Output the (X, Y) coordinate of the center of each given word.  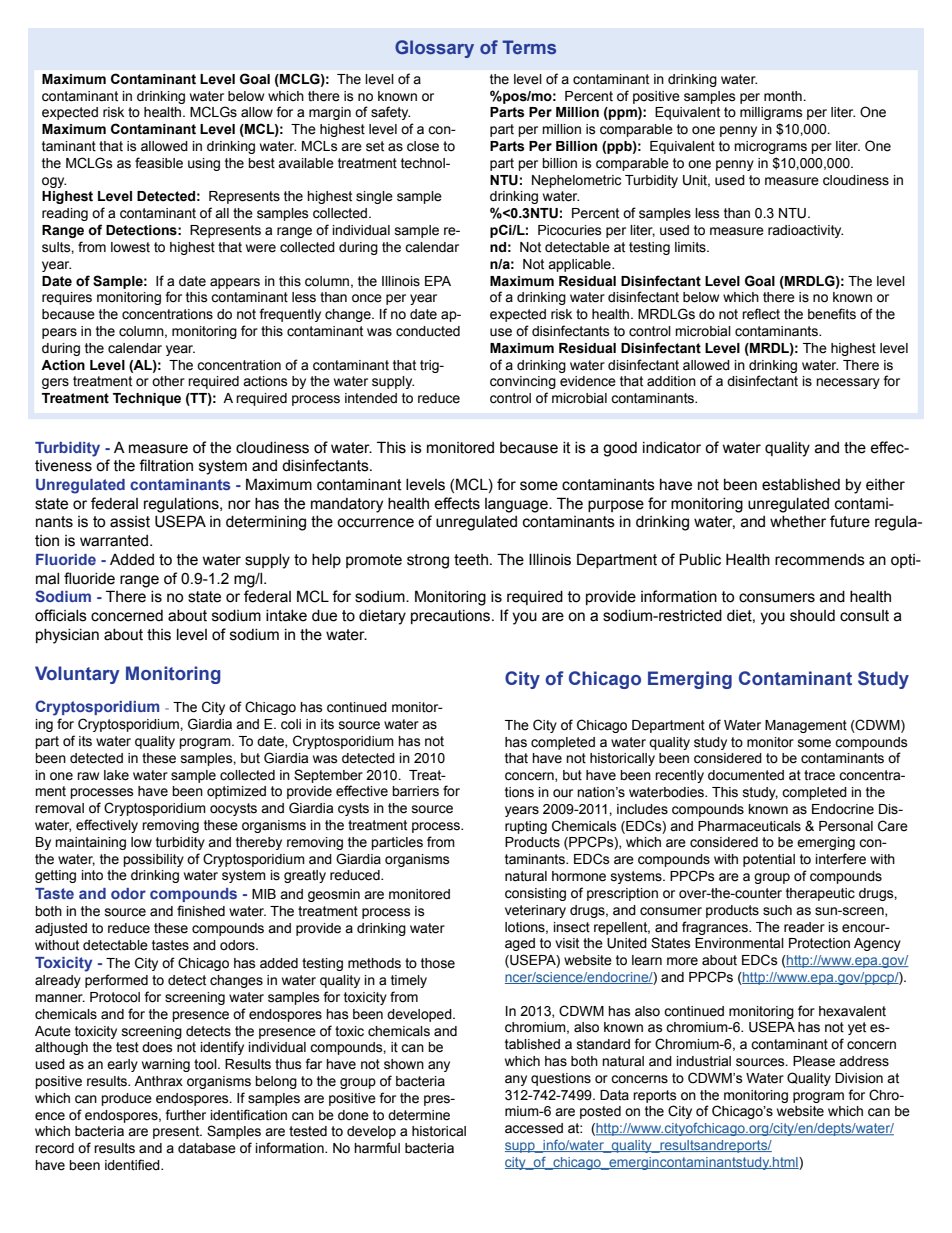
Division (859, 1078)
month (784, 96)
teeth (471, 560)
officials (61, 615)
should (812, 616)
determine (419, 1115)
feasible (159, 163)
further (185, 1115)
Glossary (434, 49)
